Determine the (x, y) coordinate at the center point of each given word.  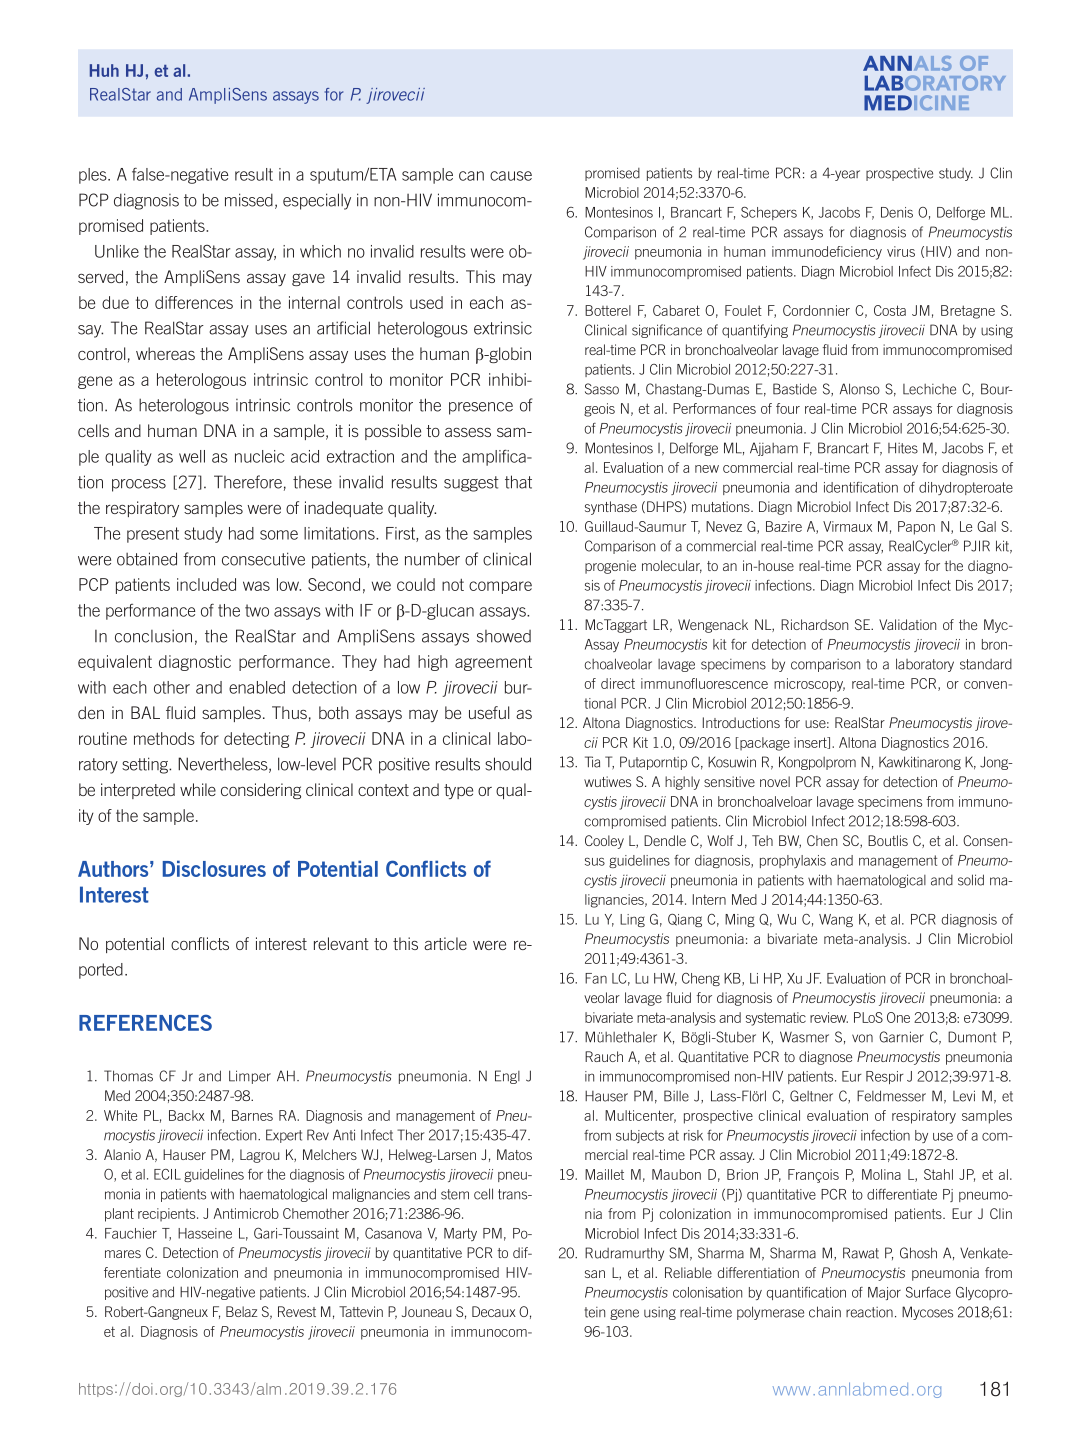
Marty (460, 1234)
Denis (897, 212)
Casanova (393, 1233)
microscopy (809, 685)
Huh (104, 70)
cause (511, 176)
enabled (257, 687)
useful (489, 712)
